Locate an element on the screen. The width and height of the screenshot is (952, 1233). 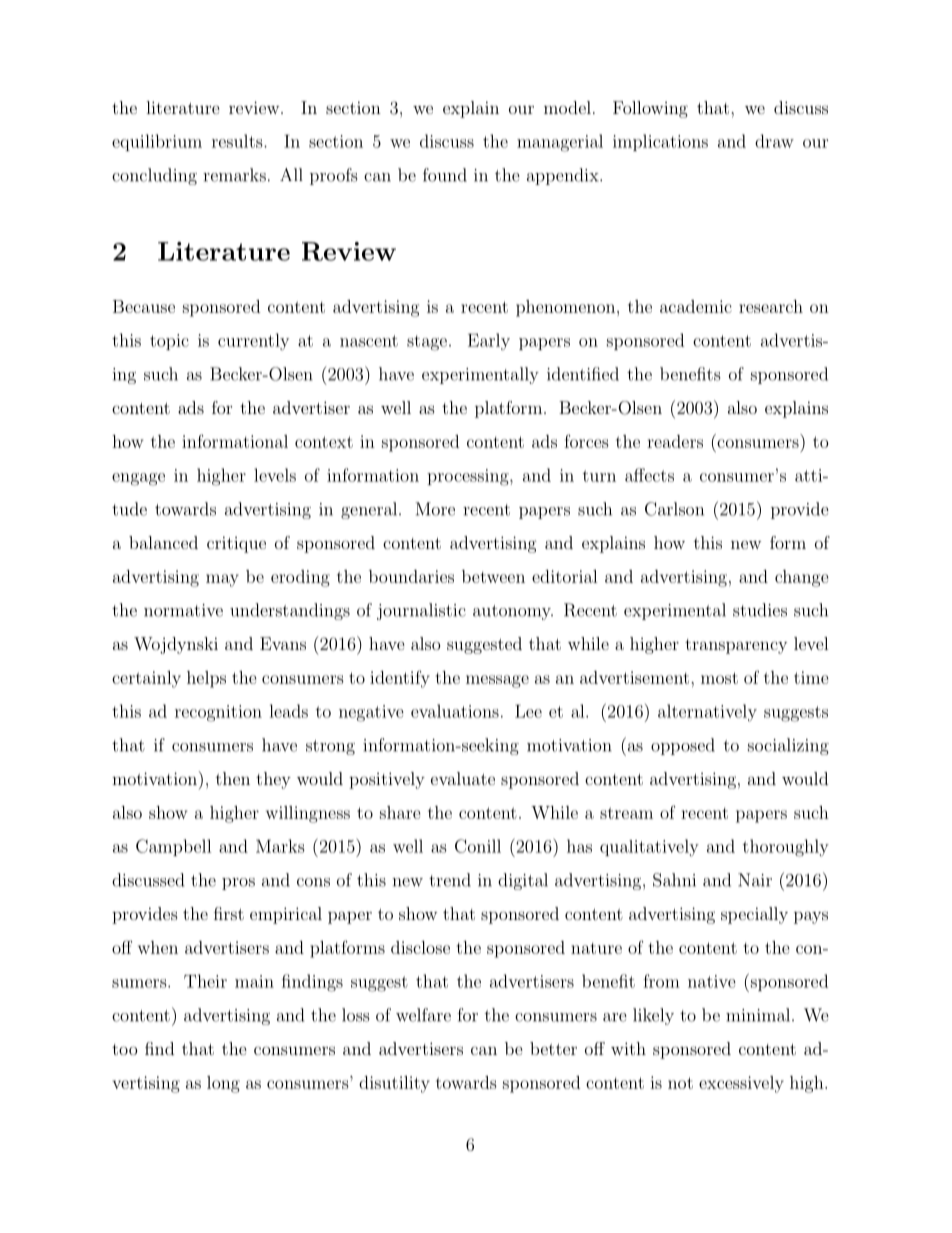
welfare is located at coordinates (423, 1015).
